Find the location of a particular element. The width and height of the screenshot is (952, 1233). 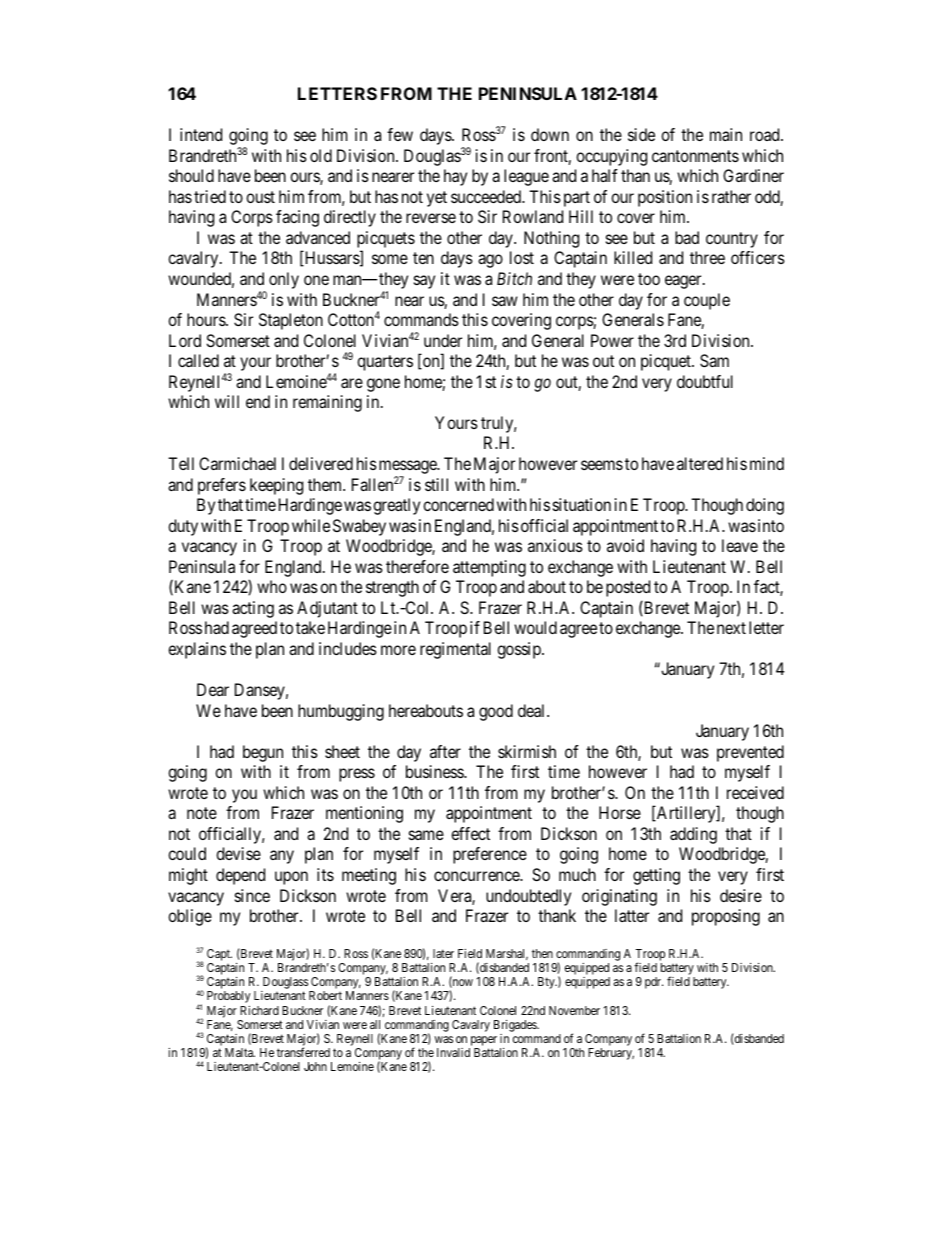

hay is located at coordinates (455, 177).
